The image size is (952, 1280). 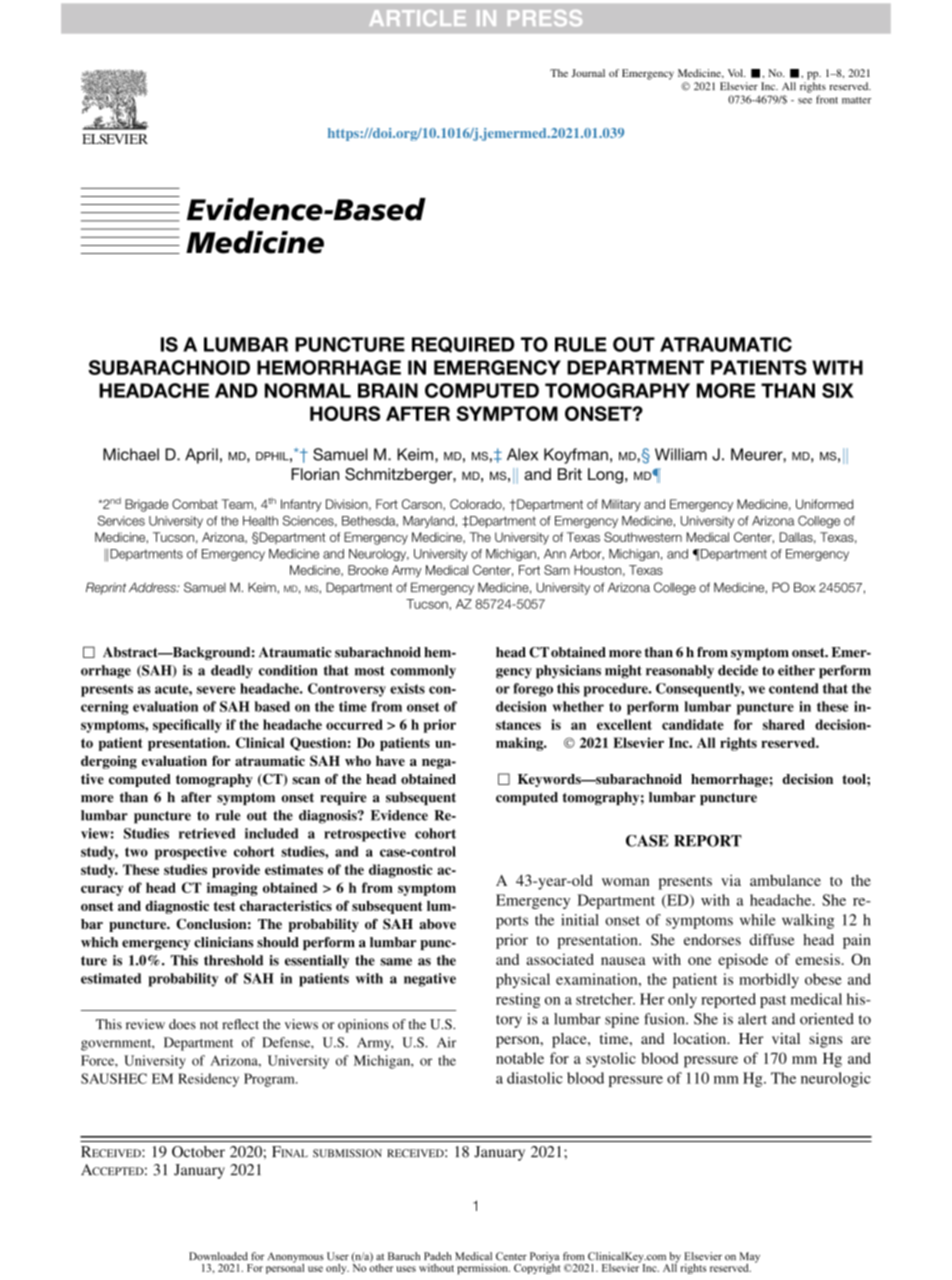 What do you see at coordinates (805, 101) in the screenshot?
I see `see` at bounding box center [805, 101].
